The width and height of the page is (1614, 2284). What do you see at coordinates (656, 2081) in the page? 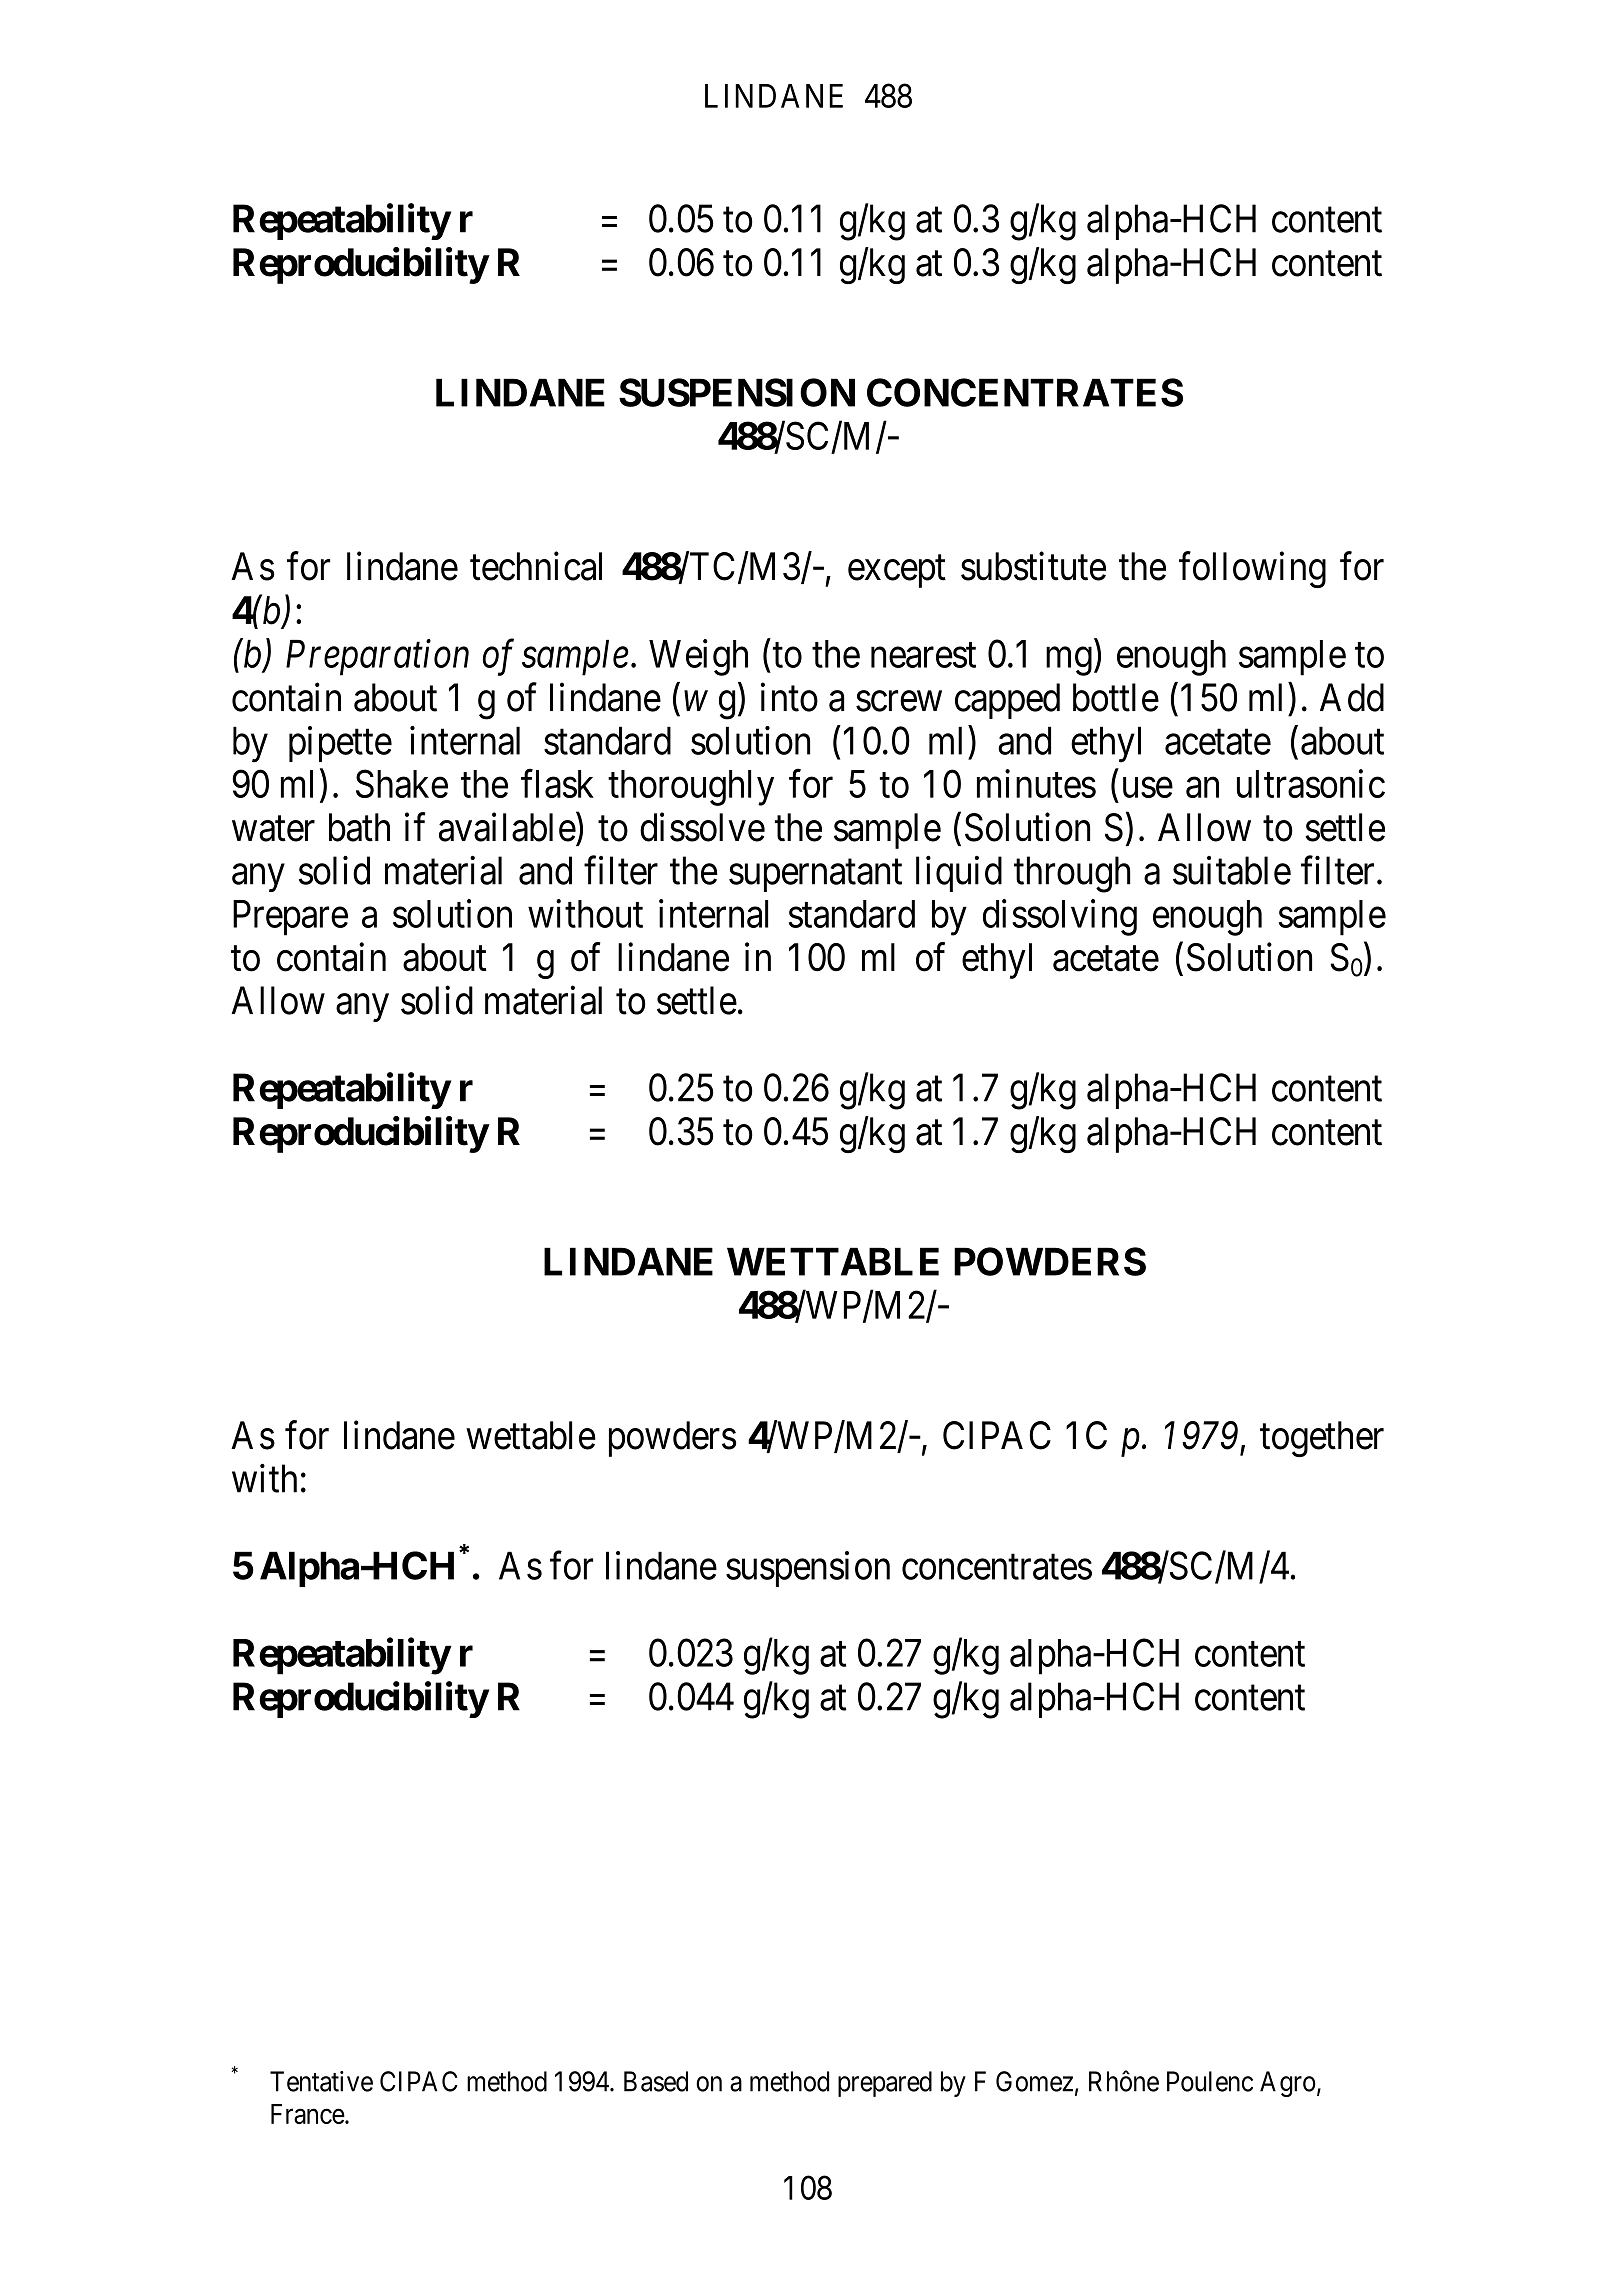
I see `Based` at bounding box center [656, 2081].
